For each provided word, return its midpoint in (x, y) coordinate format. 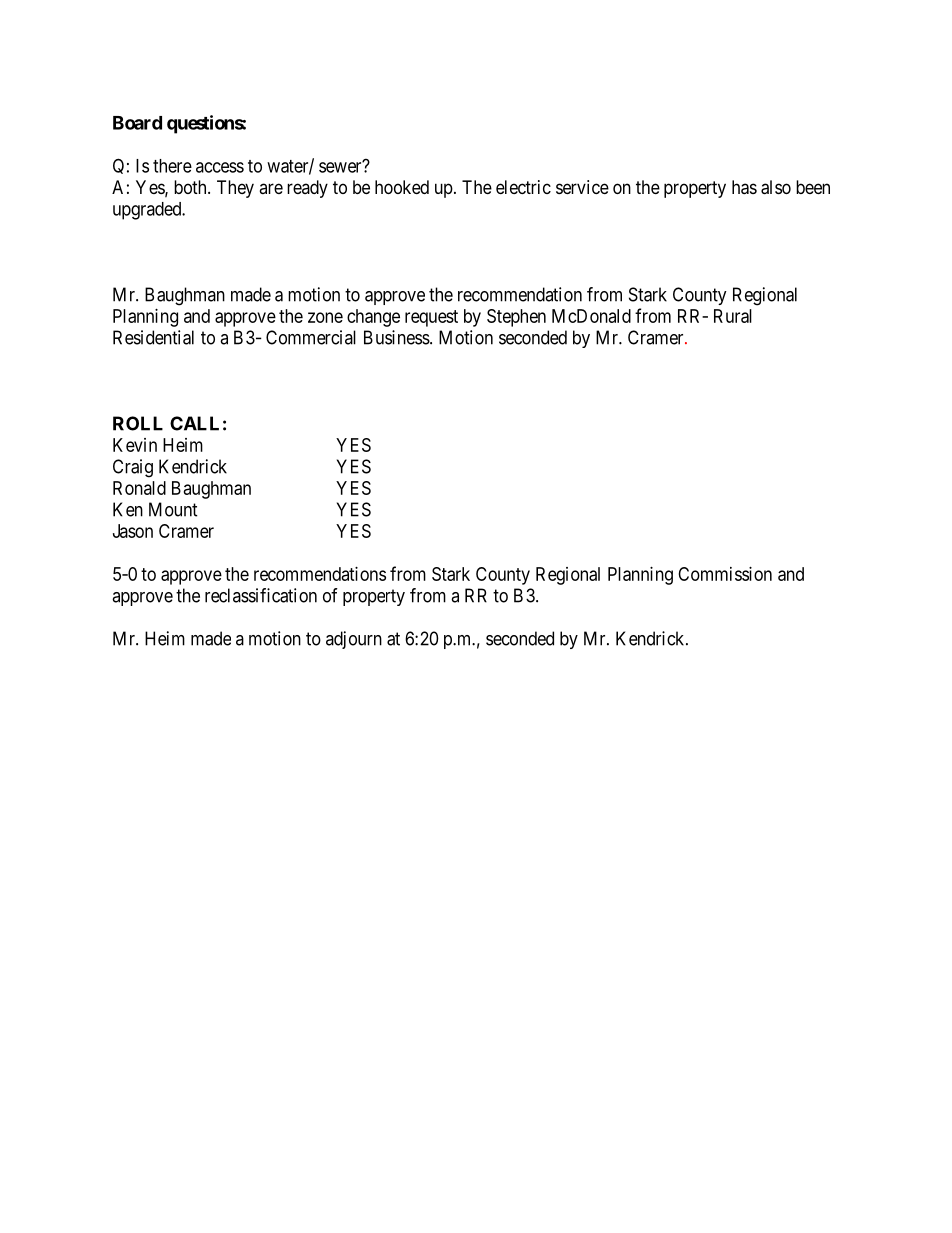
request (431, 318)
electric (523, 187)
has (744, 187)
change (373, 318)
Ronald (139, 488)
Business (397, 337)
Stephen (516, 318)
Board (137, 123)
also (776, 187)
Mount (173, 509)
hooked (402, 187)
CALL (194, 423)
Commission (725, 574)
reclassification (261, 595)
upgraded (148, 211)
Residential (153, 337)
